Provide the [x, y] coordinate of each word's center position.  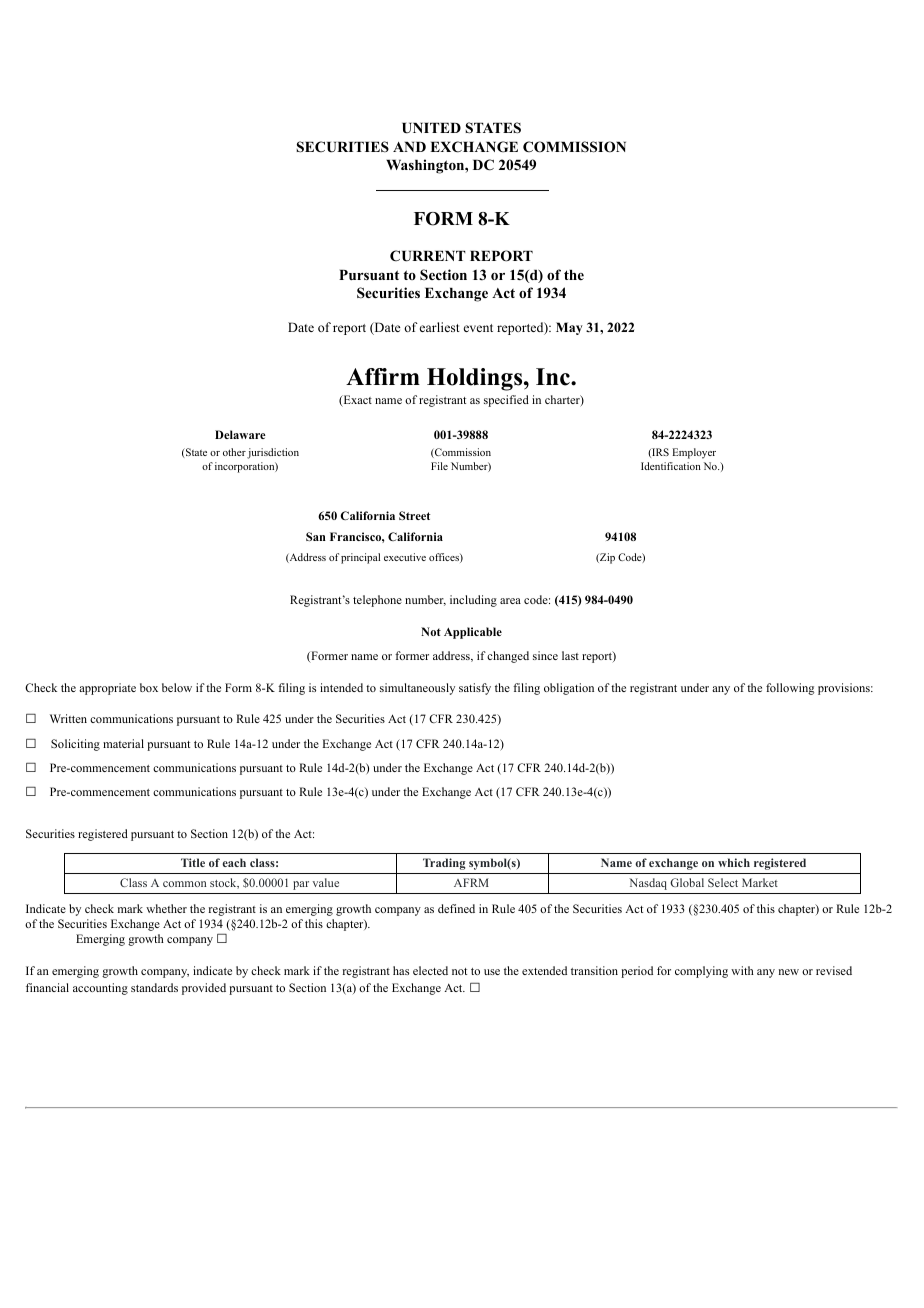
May [569, 328]
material [123, 743]
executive [405, 557]
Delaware [240, 434]
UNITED [431, 128]
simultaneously [417, 689]
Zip [606, 558]
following [790, 689]
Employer [694, 453]
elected [430, 970]
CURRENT [428, 256]
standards [154, 987]
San [316, 536]
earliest [440, 327]
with [742, 970]
